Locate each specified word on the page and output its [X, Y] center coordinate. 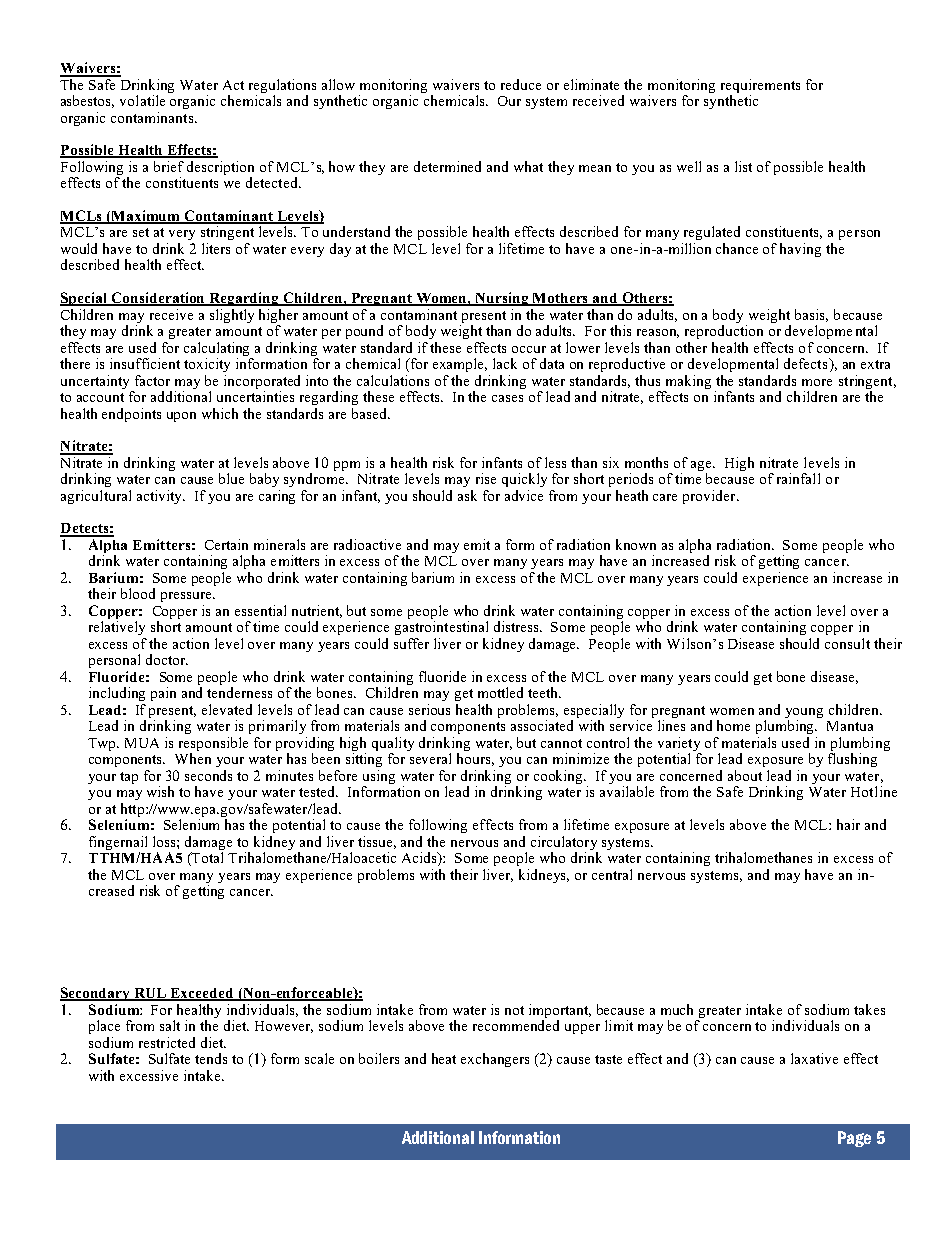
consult [847, 643]
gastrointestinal [441, 628]
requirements [760, 87]
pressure [187, 597]
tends [211, 1058]
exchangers [495, 1060]
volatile [142, 100]
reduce [521, 84]
